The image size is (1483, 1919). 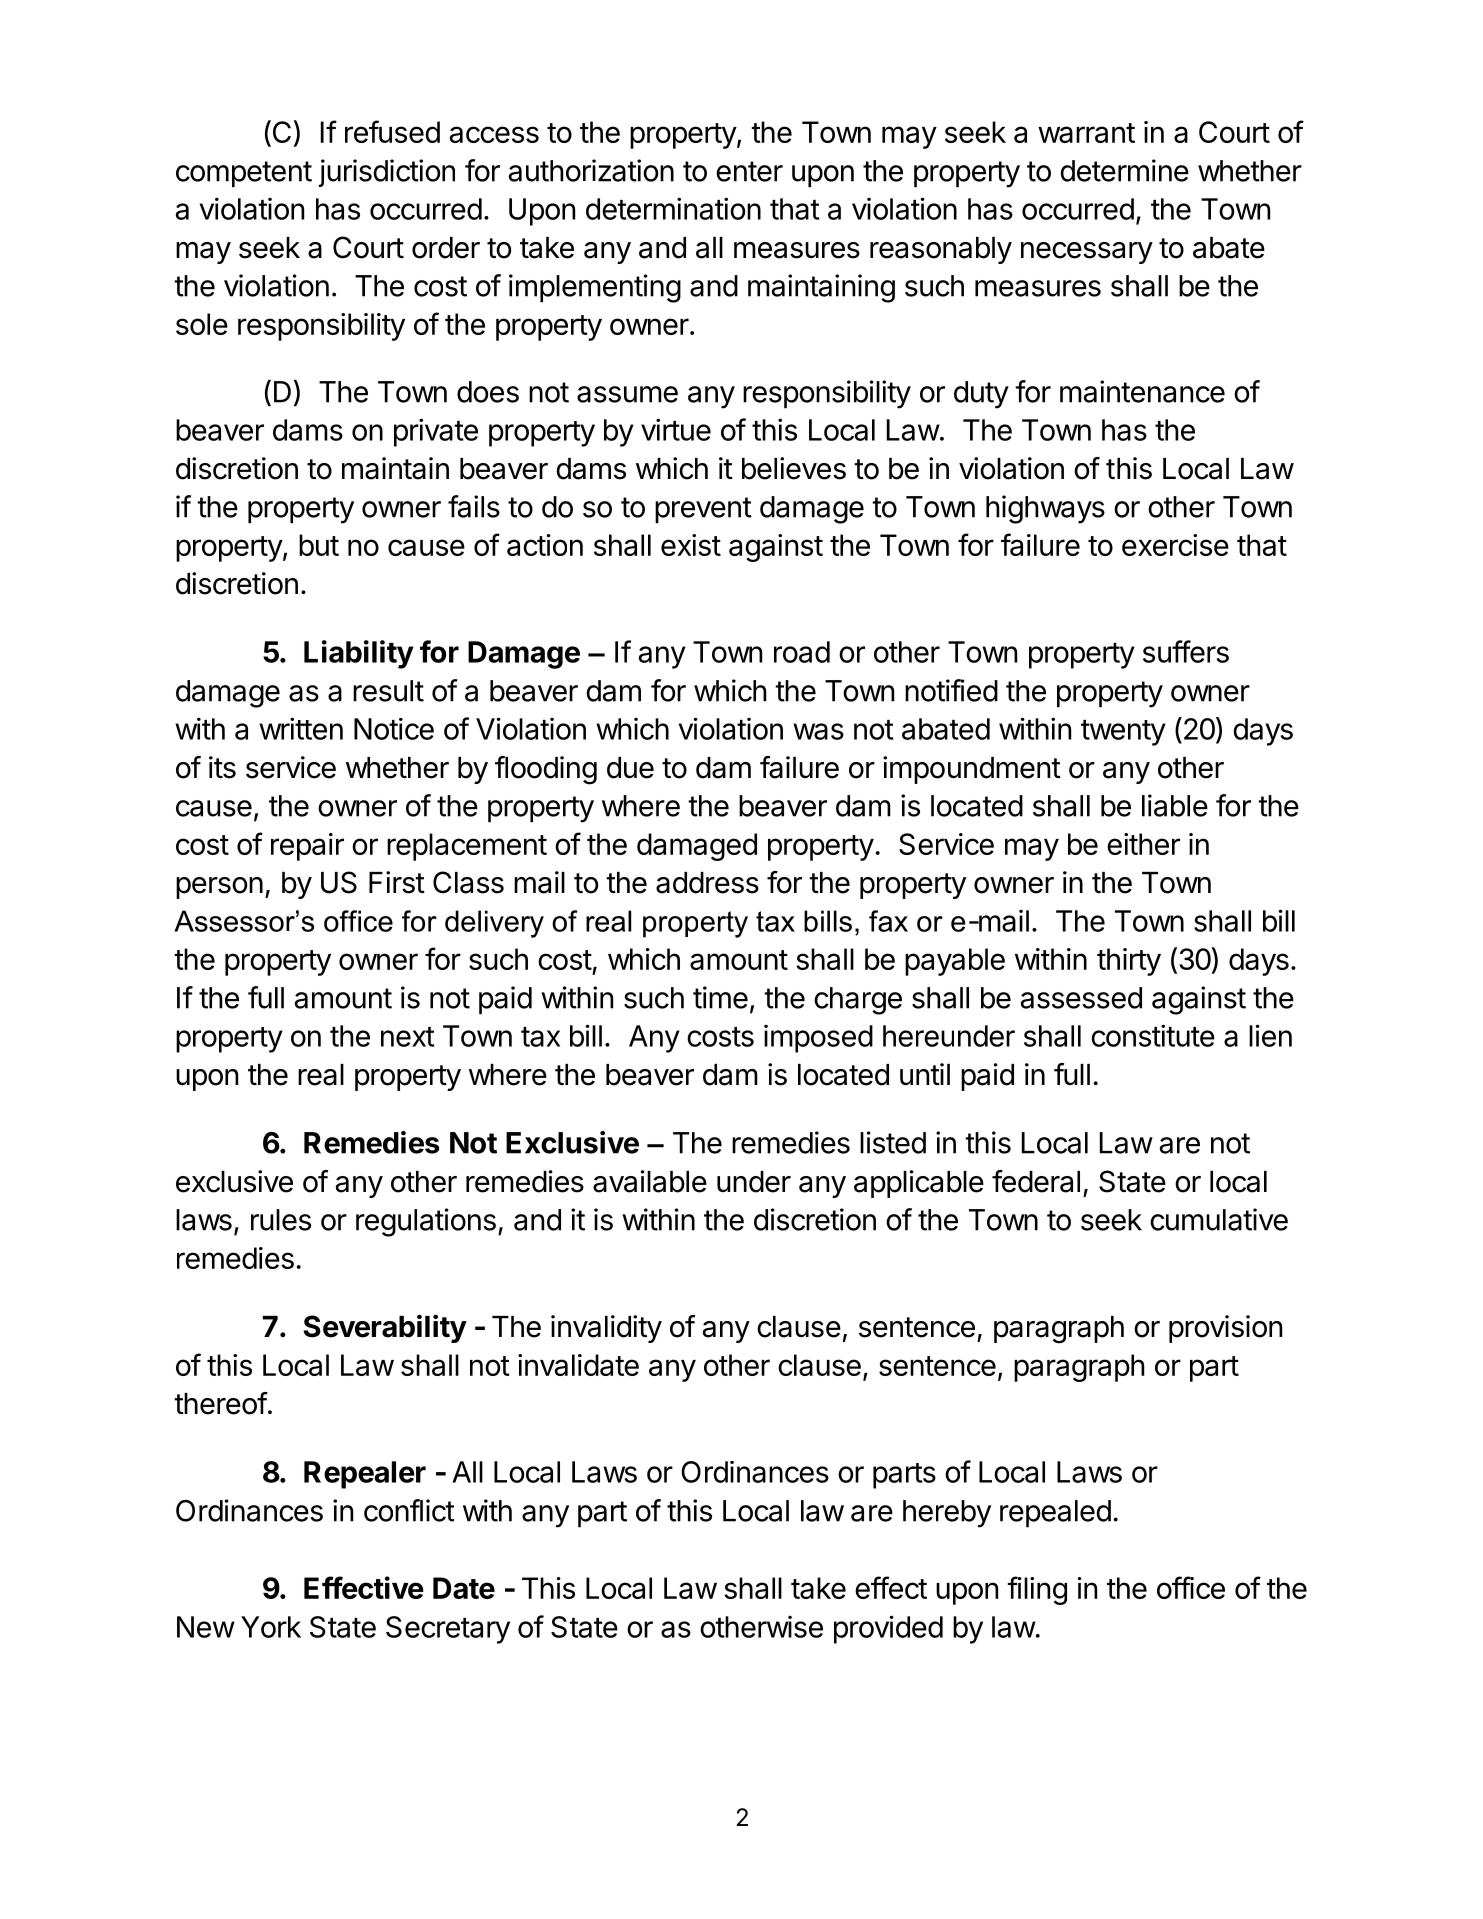 What do you see at coordinates (271, 1627) in the document?
I see `York` at bounding box center [271, 1627].
